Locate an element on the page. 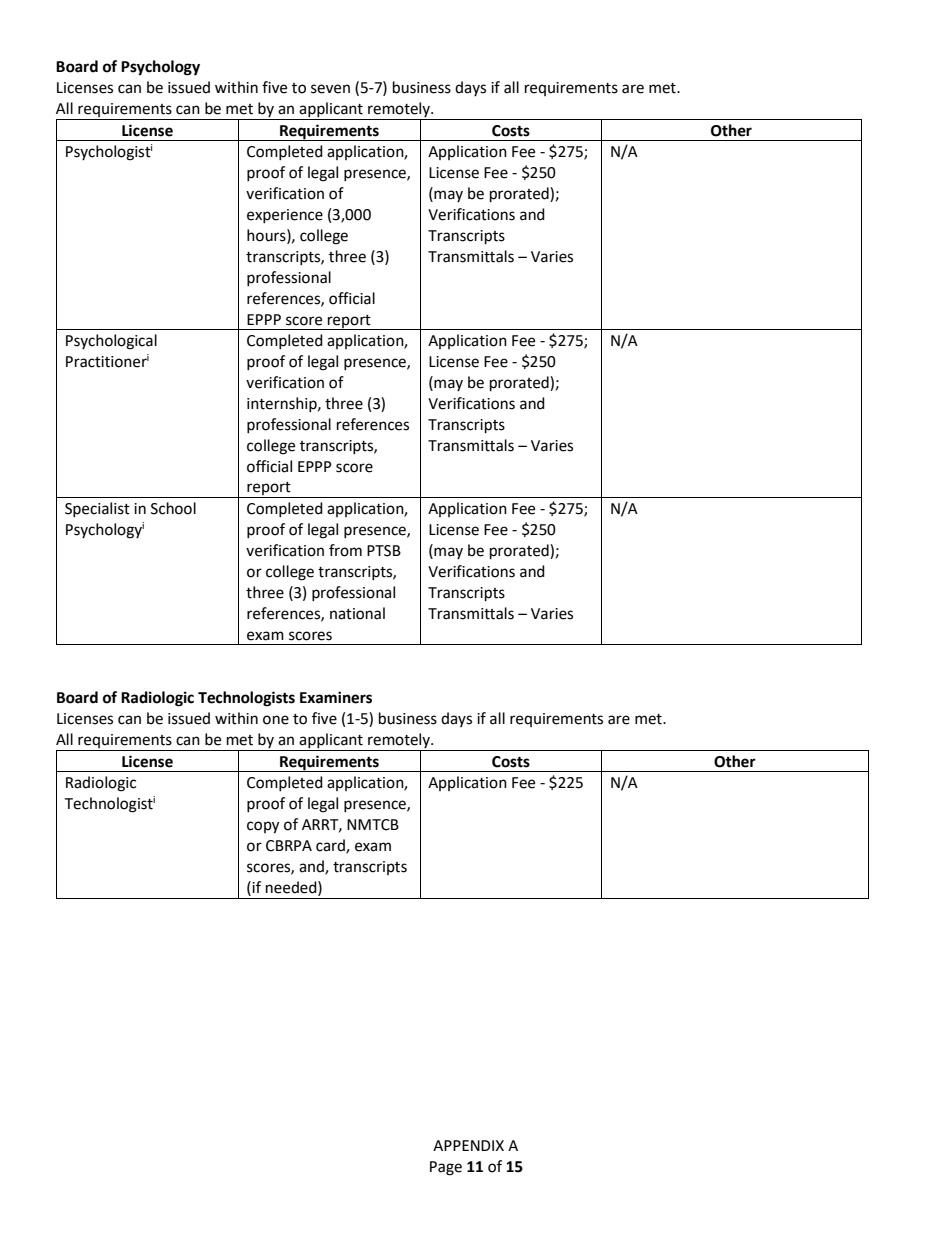  Page is located at coordinates (446, 1168).
